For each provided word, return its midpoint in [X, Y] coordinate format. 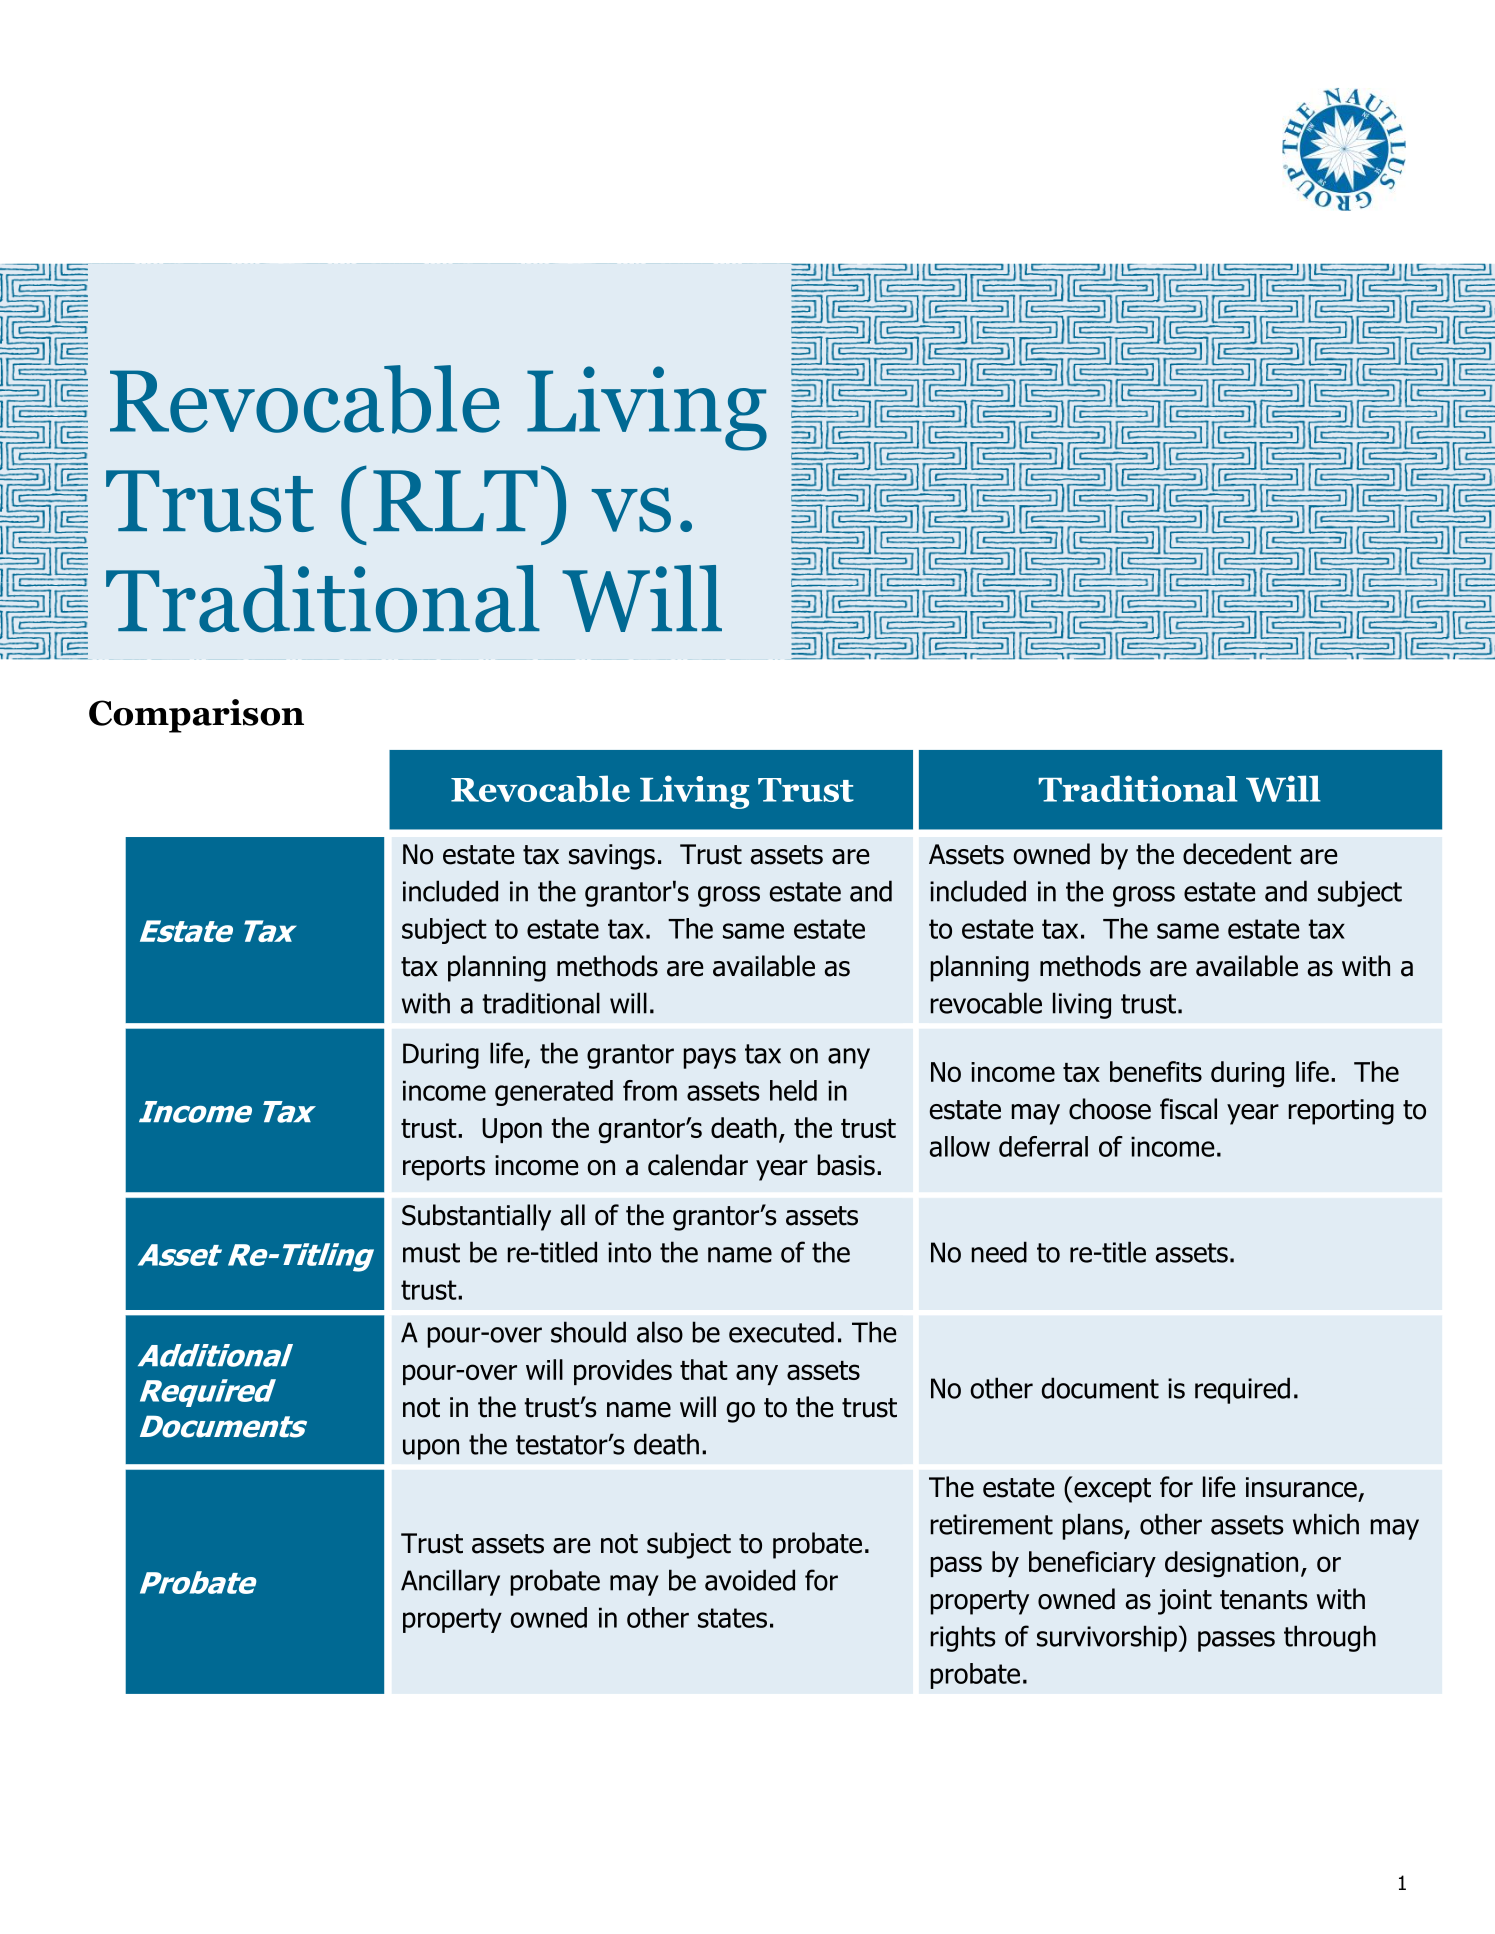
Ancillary [450, 1582]
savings [612, 857]
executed [781, 1332]
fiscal [1188, 1109]
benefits [1156, 1071]
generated [554, 1093]
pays [710, 1058]
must [431, 1253]
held [793, 1090]
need [999, 1252]
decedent [1237, 854]
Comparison [196, 716]
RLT [455, 500]
